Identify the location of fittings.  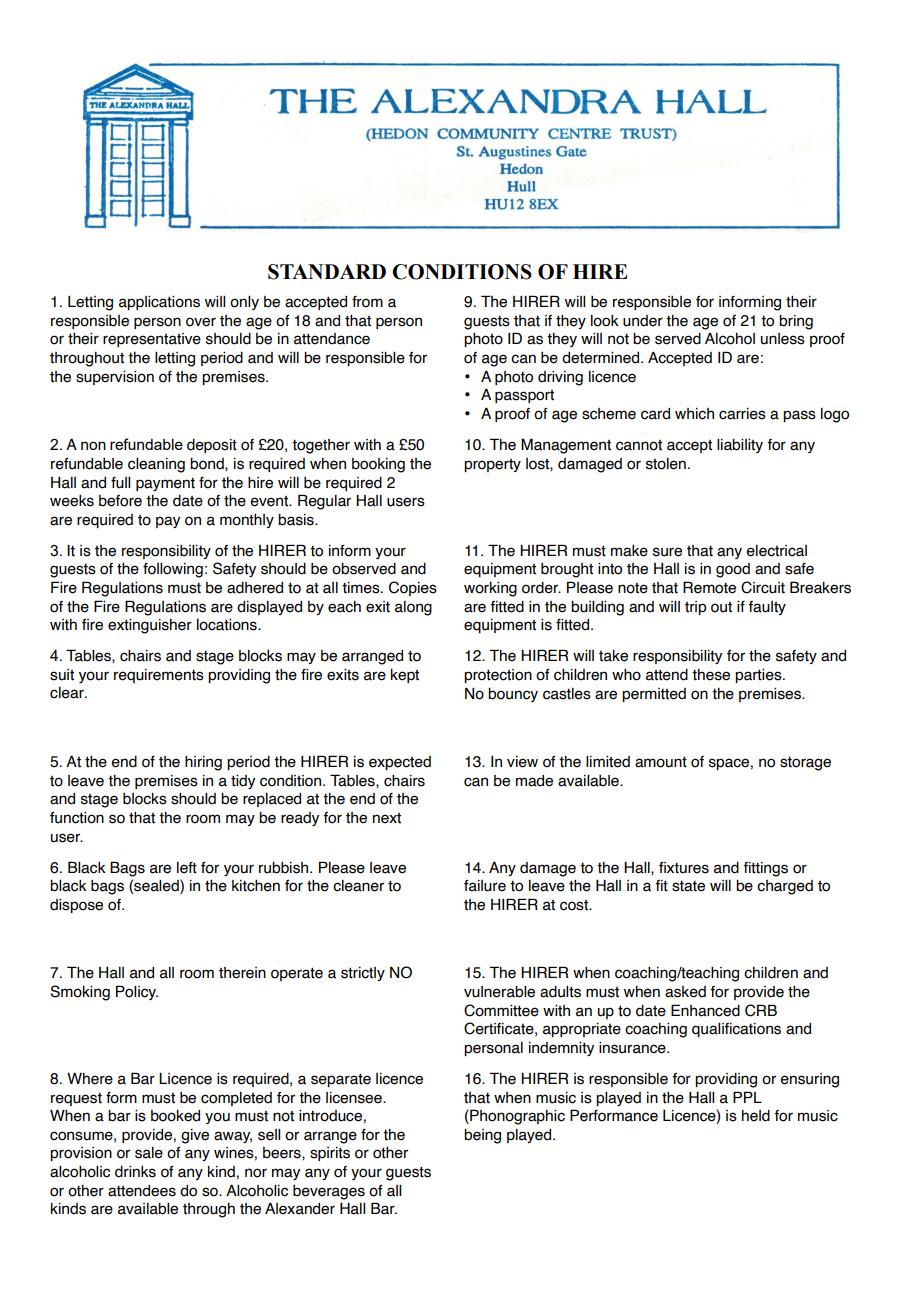
(765, 869).
